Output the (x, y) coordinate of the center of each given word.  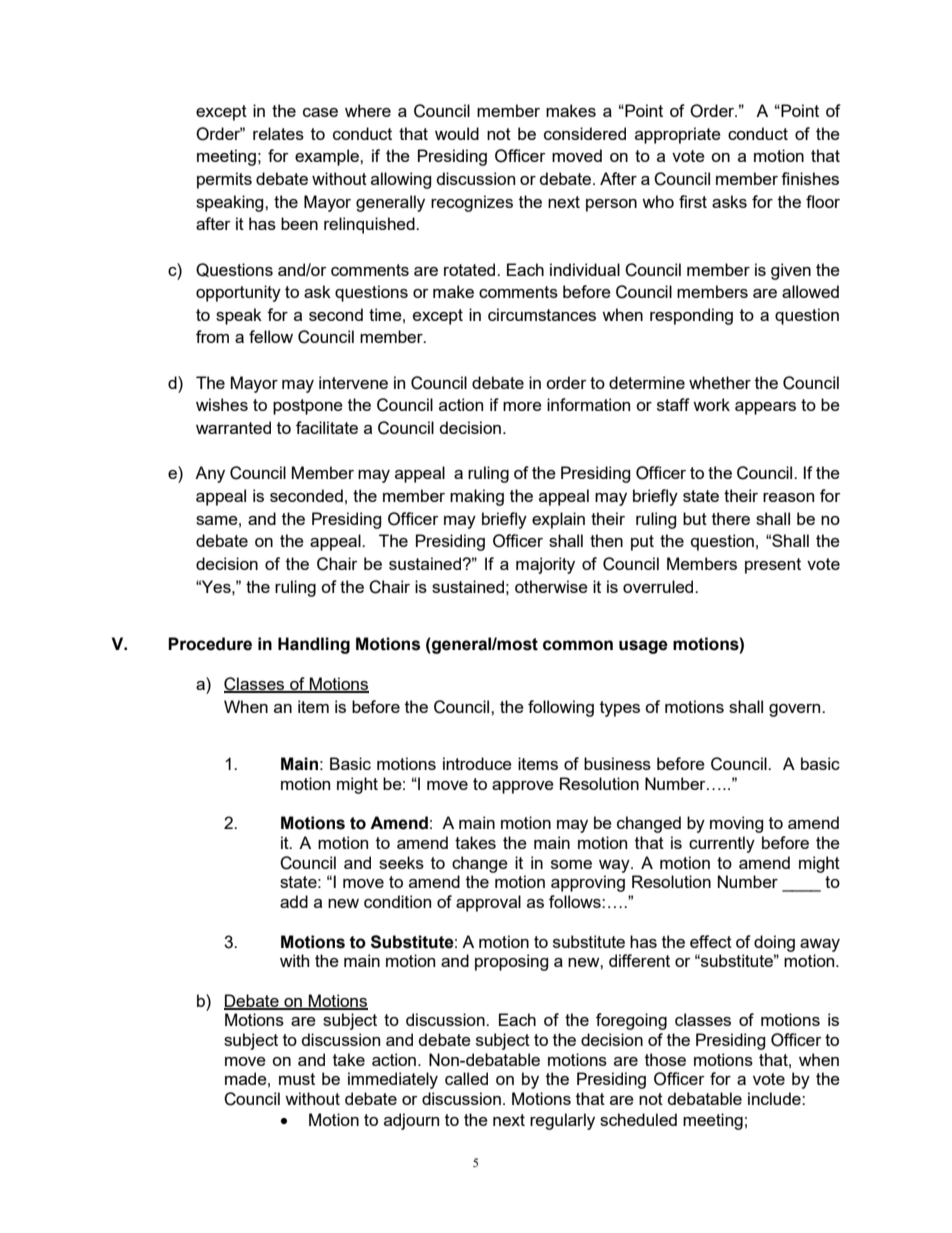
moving (737, 824)
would (457, 133)
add (294, 901)
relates (278, 133)
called (466, 1078)
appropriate (678, 135)
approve (523, 787)
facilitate (327, 427)
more (522, 406)
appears (765, 408)
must (297, 1079)
